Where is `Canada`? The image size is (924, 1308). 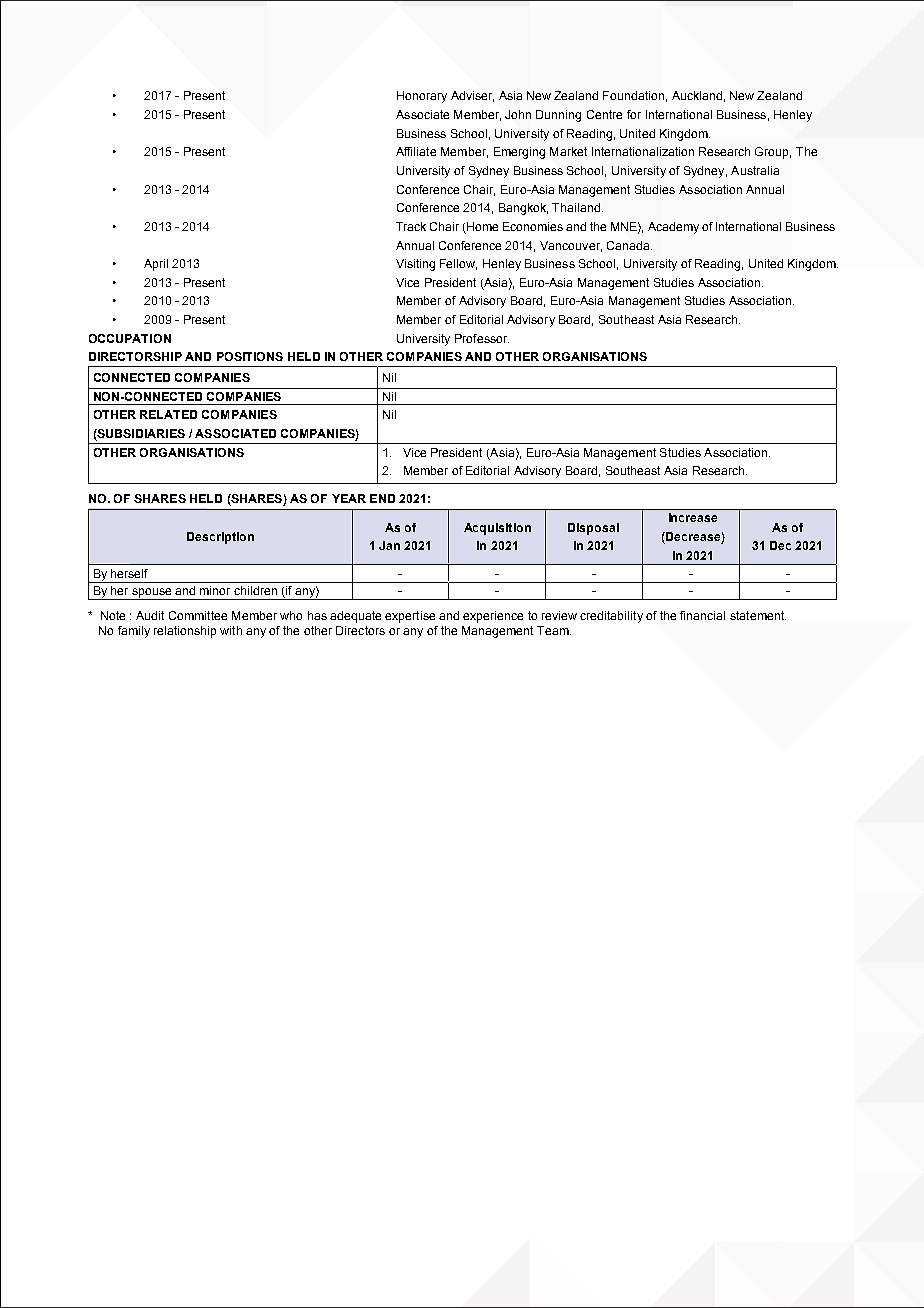
Canada is located at coordinates (629, 245).
